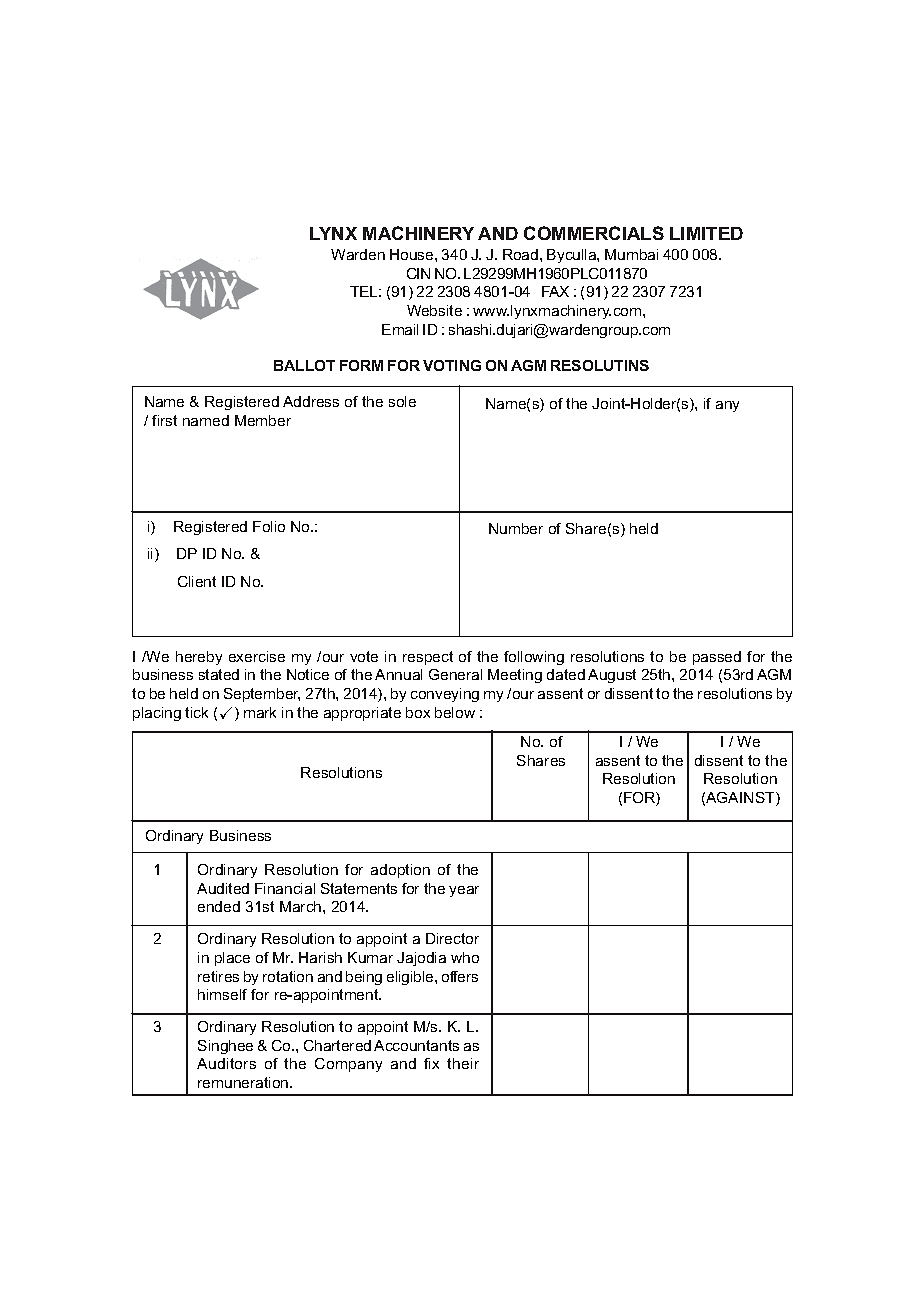  Describe the element at coordinates (223, 888) in the page. I see `Audited` at that location.
